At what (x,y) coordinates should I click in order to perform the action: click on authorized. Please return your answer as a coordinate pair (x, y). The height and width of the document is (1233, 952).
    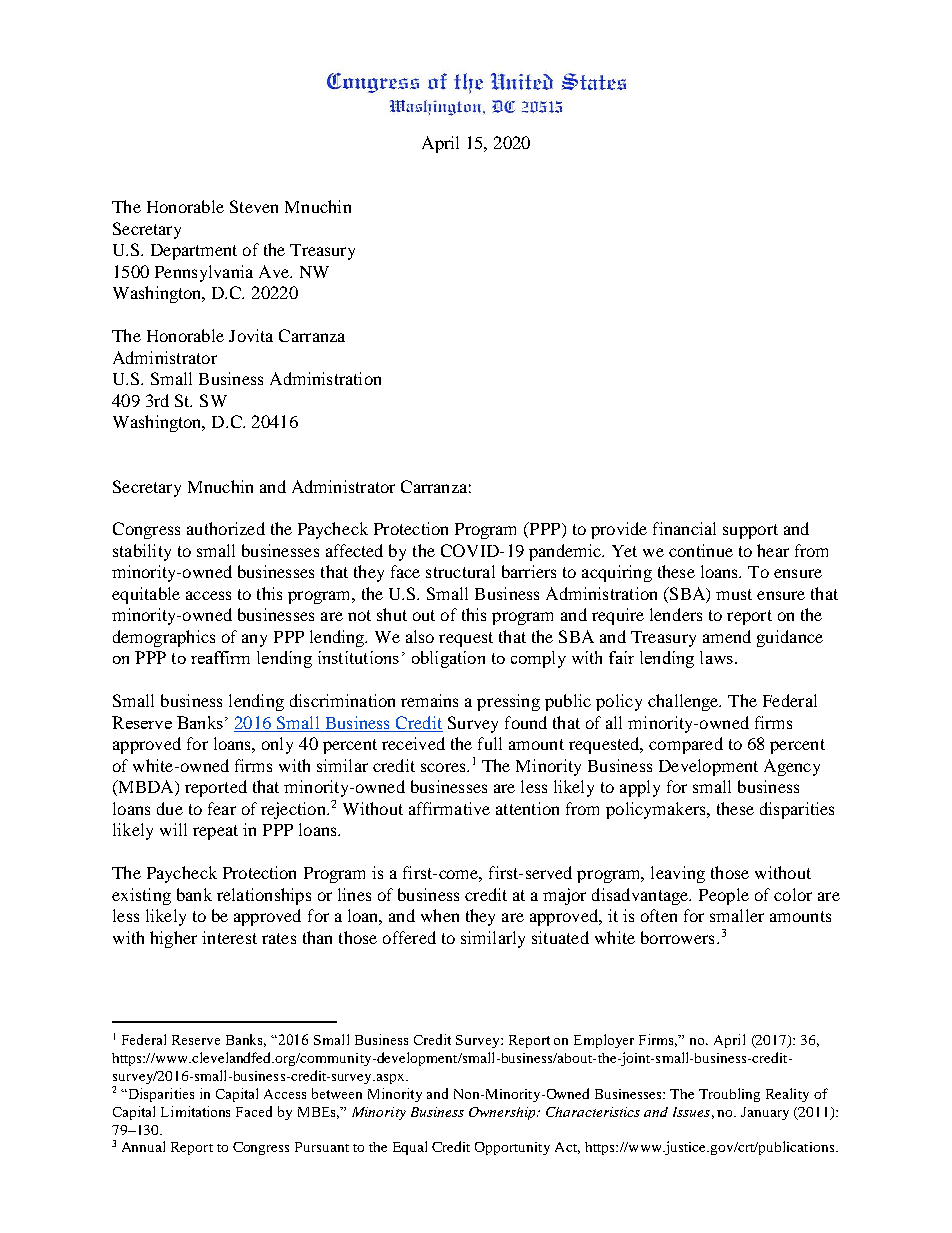
    Looking at the image, I should click on (226, 528).
